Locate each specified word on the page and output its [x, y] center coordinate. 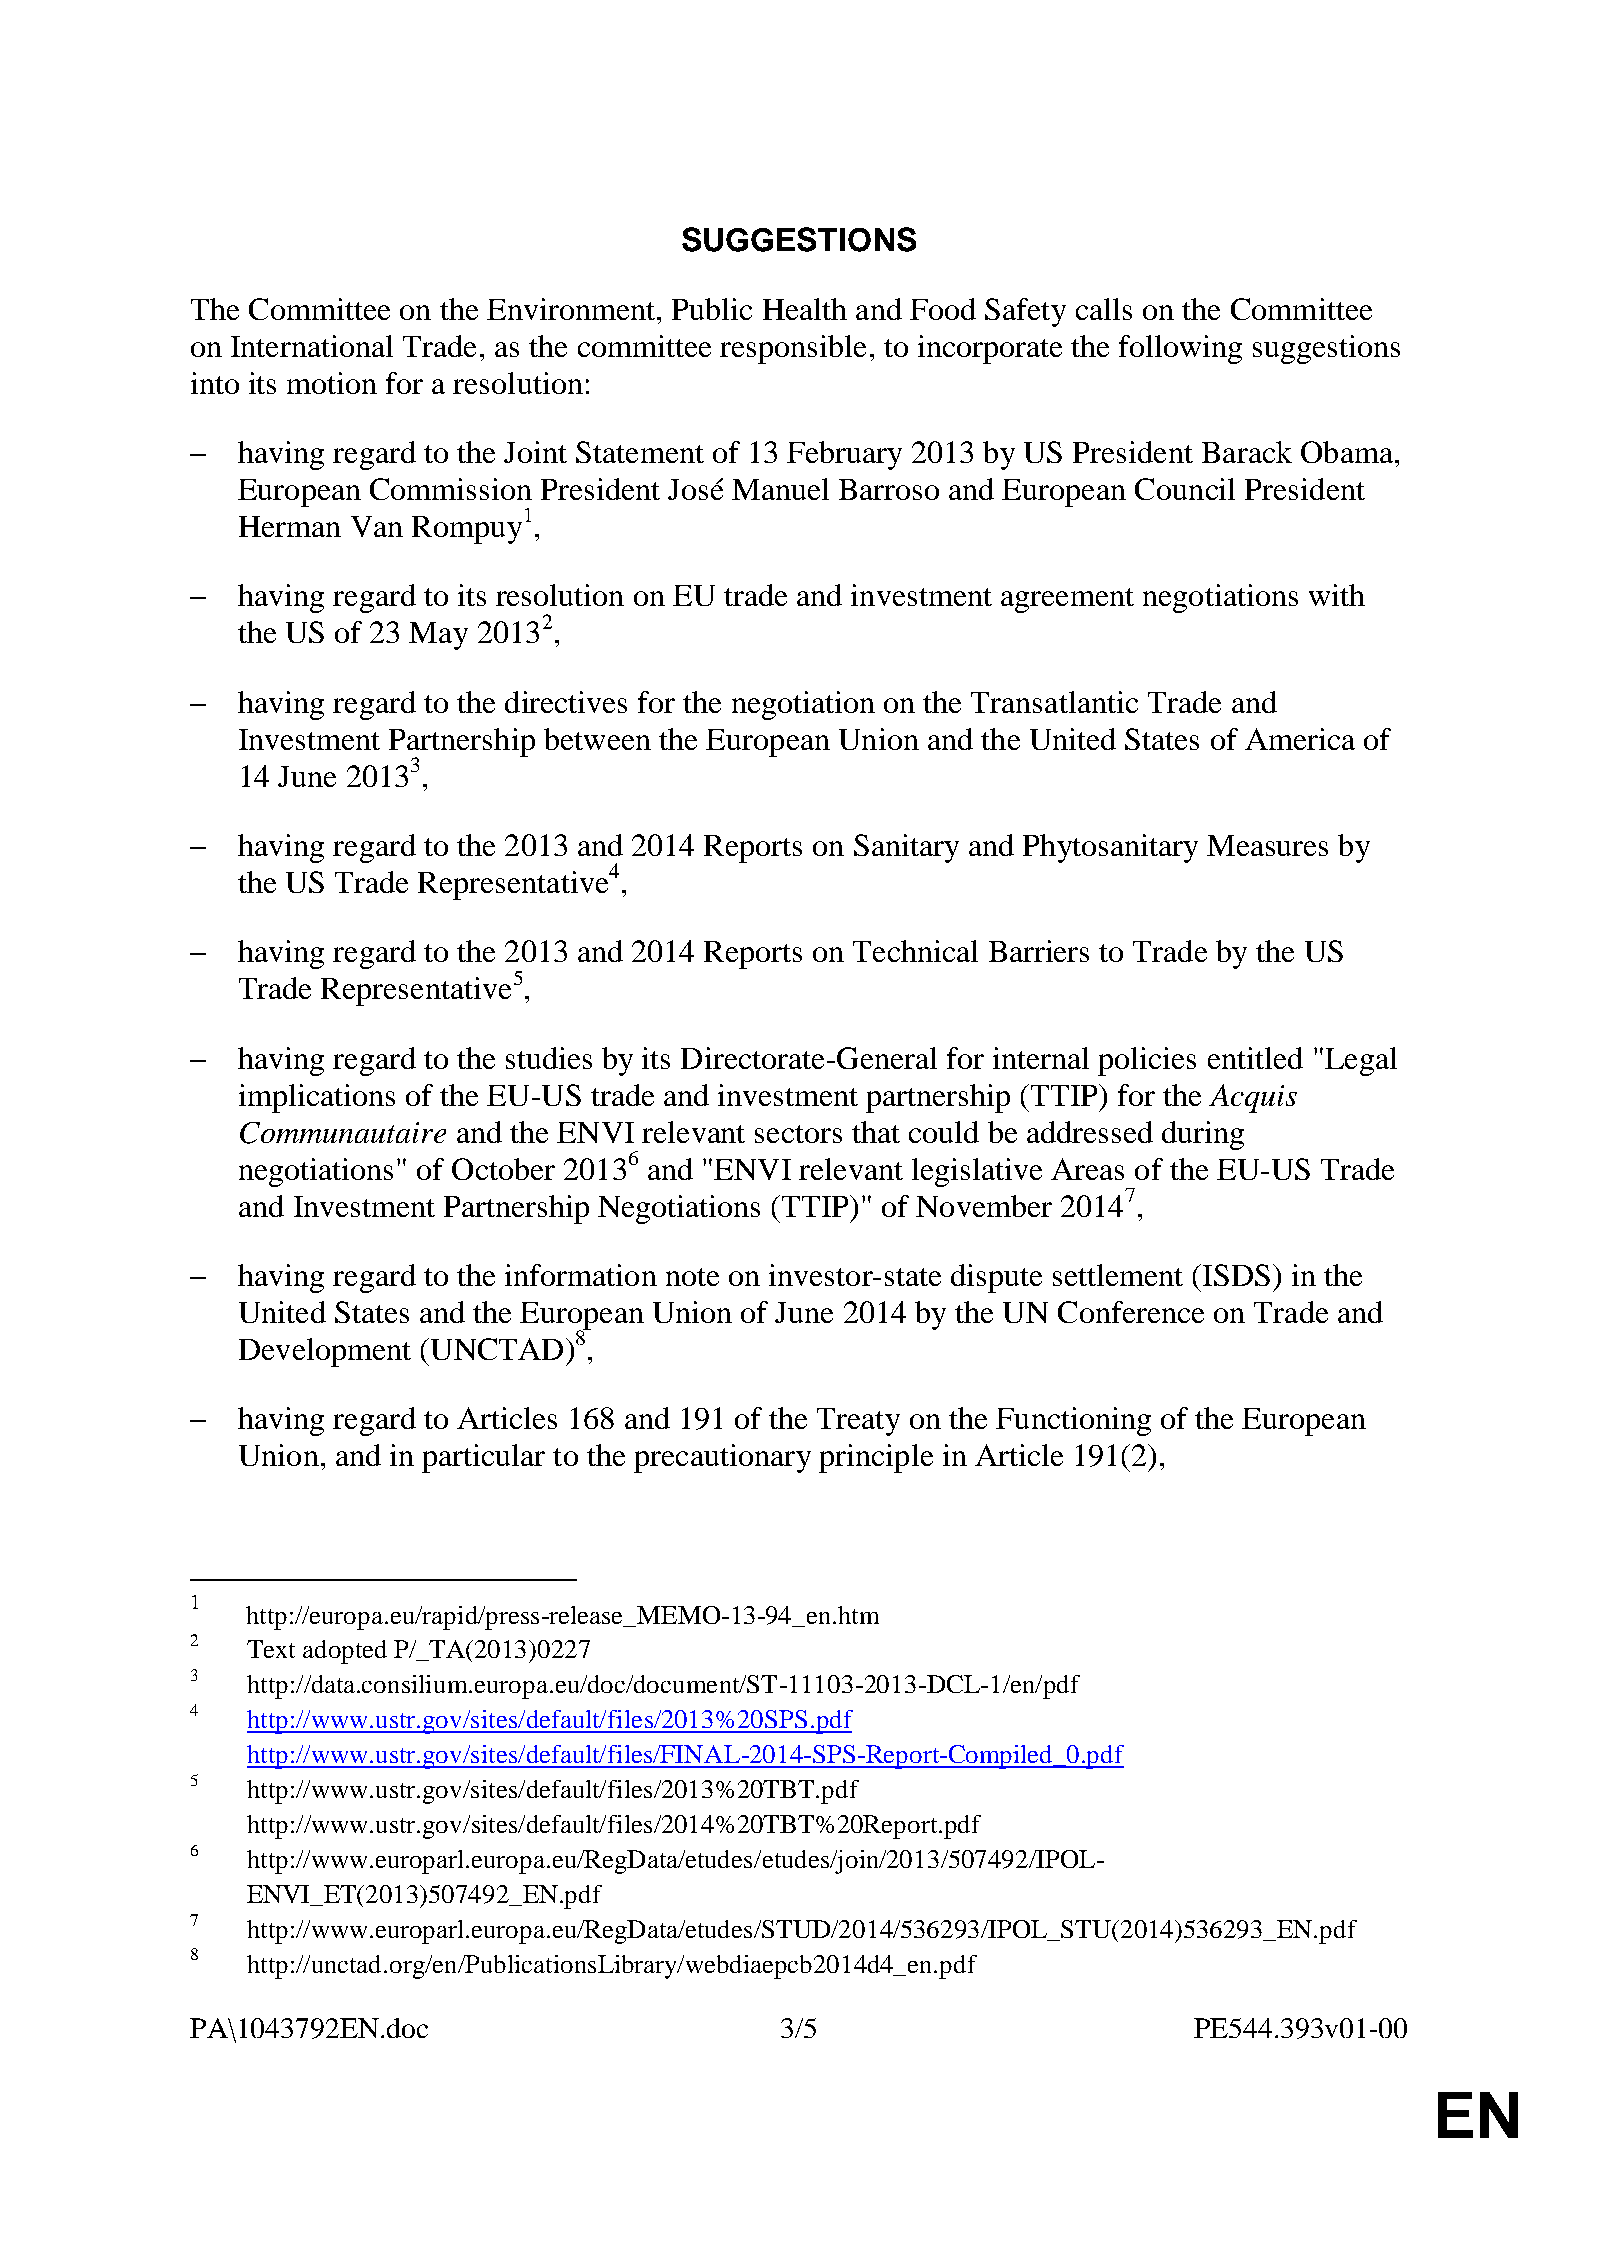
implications [317, 1098]
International [312, 346]
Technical [915, 951]
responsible [793, 349]
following [1180, 349]
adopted [345, 1652]
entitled [1255, 1058]
